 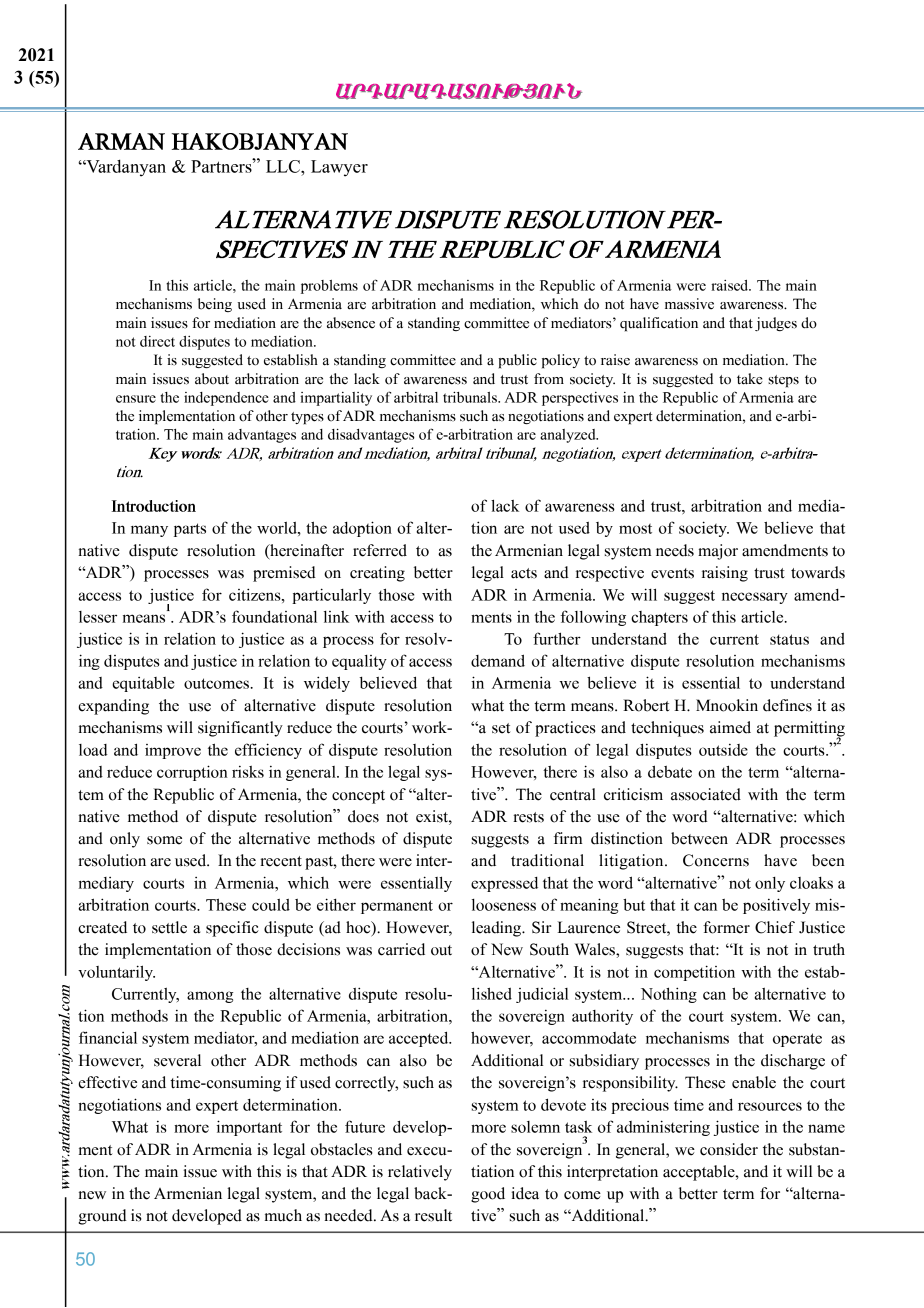 What do you see at coordinates (215, 305) in the screenshot?
I see `being` at bounding box center [215, 305].
